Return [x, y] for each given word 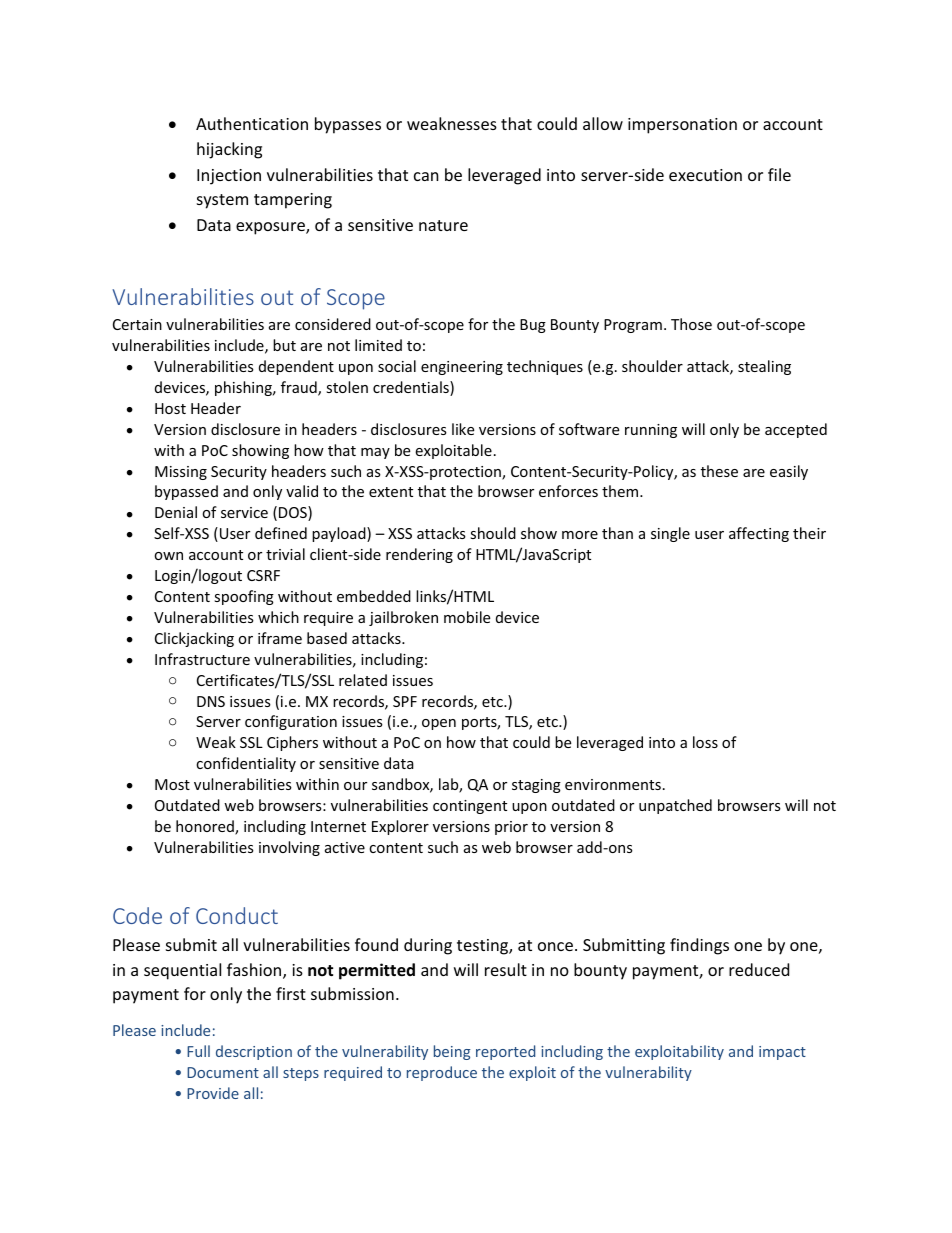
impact [782, 1053]
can [426, 176]
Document [223, 1072]
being [452, 1052]
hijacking [229, 150]
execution [705, 175]
